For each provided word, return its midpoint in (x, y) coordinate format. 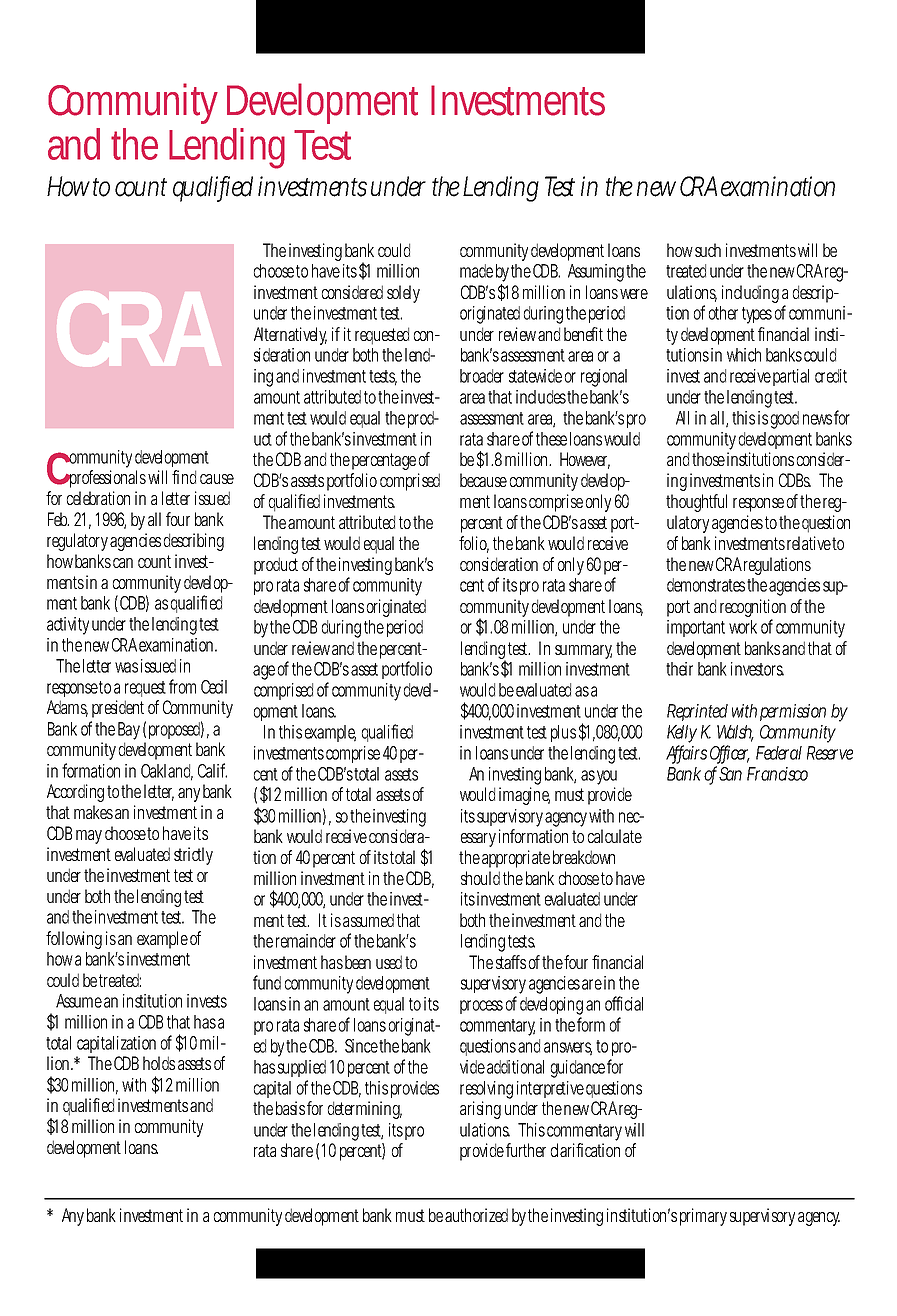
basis (290, 1108)
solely (403, 294)
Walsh (735, 733)
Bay (129, 732)
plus (563, 733)
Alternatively (290, 336)
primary (703, 1217)
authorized (476, 1215)
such (708, 250)
